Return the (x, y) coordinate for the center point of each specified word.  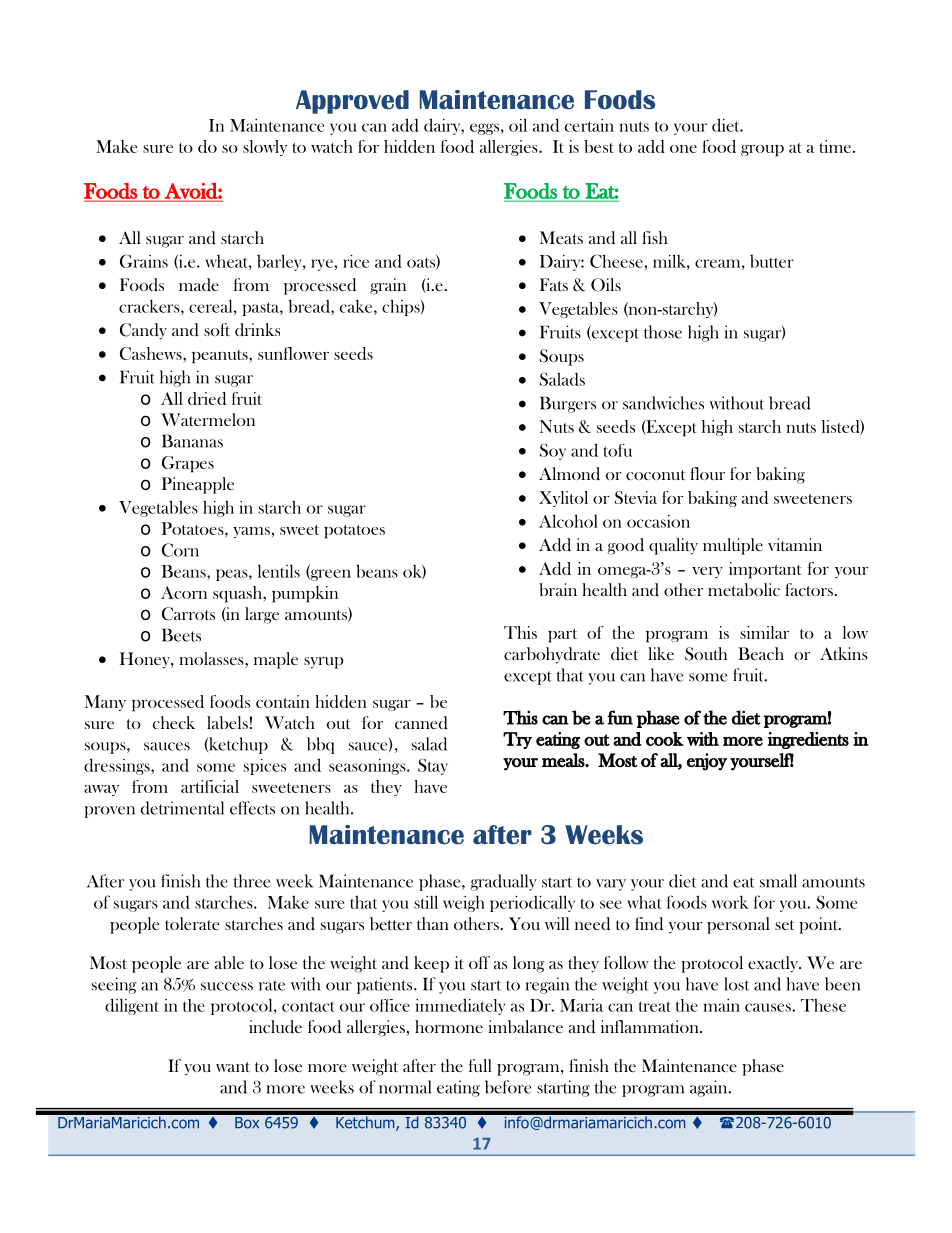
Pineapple (198, 485)
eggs (484, 129)
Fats (554, 284)
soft (217, 329)
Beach (761, 653)
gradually (503, 882)
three (252, 881)
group (762, 151)
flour (707, 473)
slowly (265, 148)
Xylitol (563, 499)
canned (421, 723)
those (663, 332)
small (778, 881)
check (174, 722)
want (233, 1067)
